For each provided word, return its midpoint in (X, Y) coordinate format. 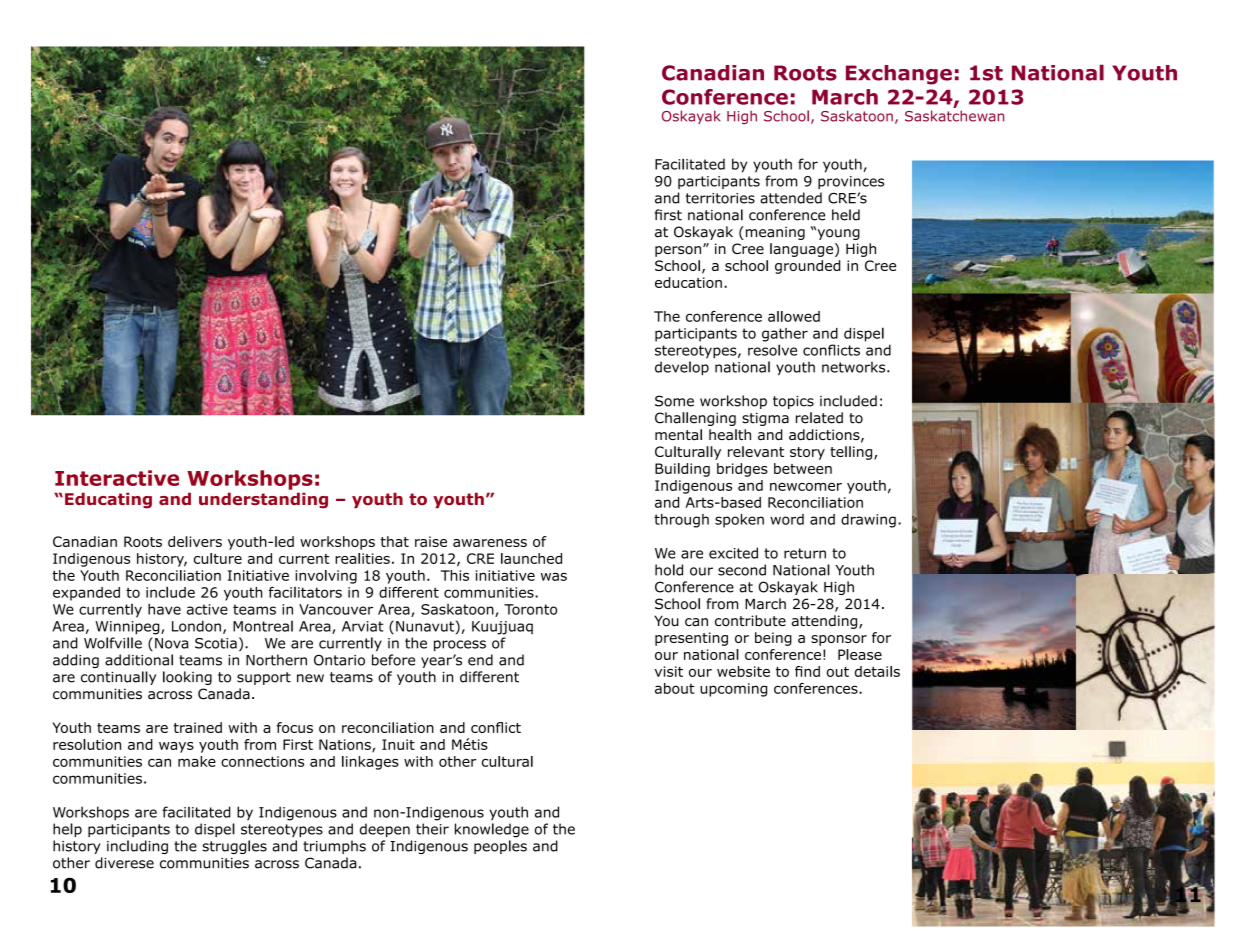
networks (855, 367)
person (679, 251)
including (137, 847)
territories (720, 198)
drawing (868, 521)
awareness (490, 543)
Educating (108, 500)
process (460, 645)
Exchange (899, 75)
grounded (807, 267)
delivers (195, 541)
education (688, 282)
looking (187, 678)
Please (860, 654)
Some (674, 401)
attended (791, 198)
